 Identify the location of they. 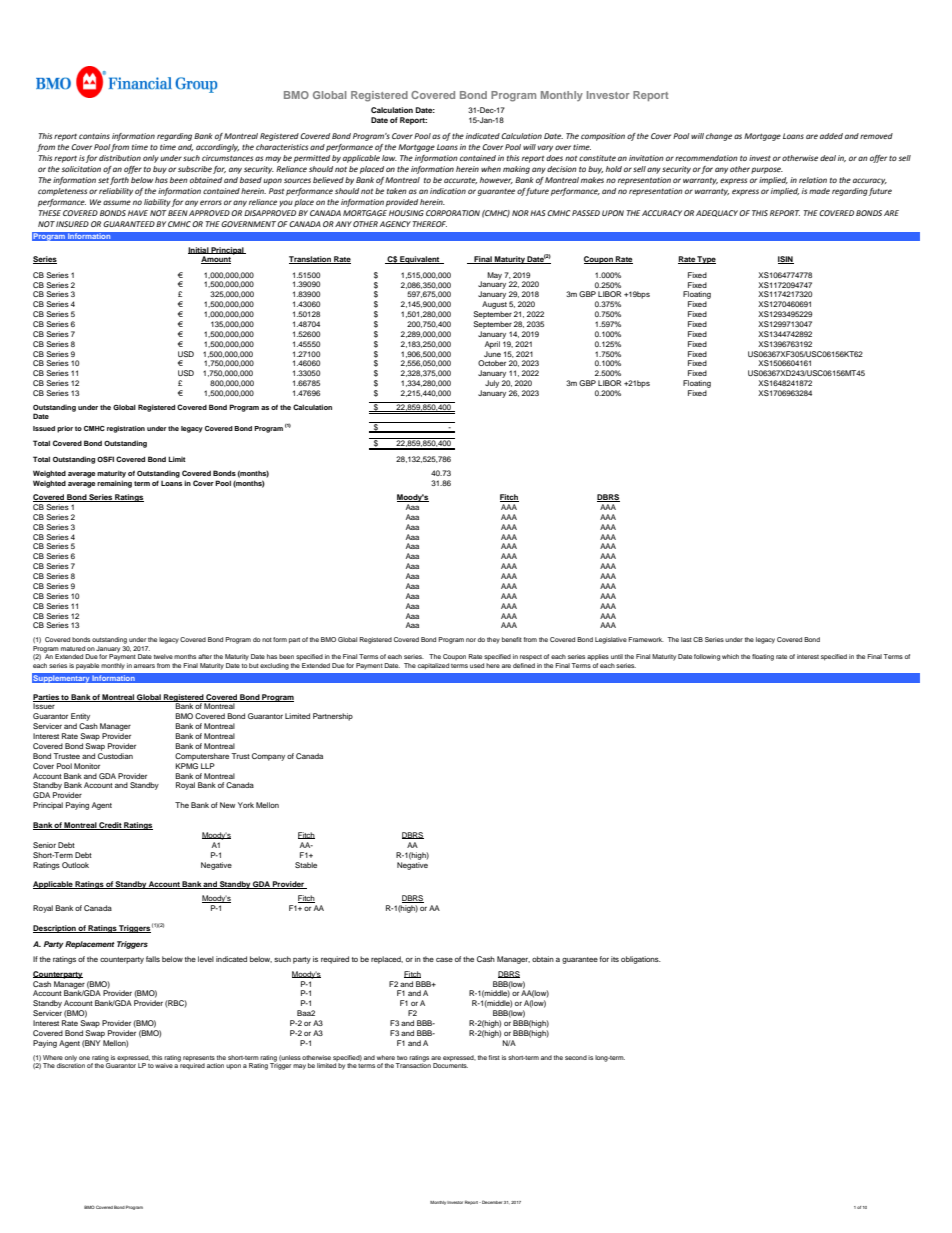
(493, 640).
